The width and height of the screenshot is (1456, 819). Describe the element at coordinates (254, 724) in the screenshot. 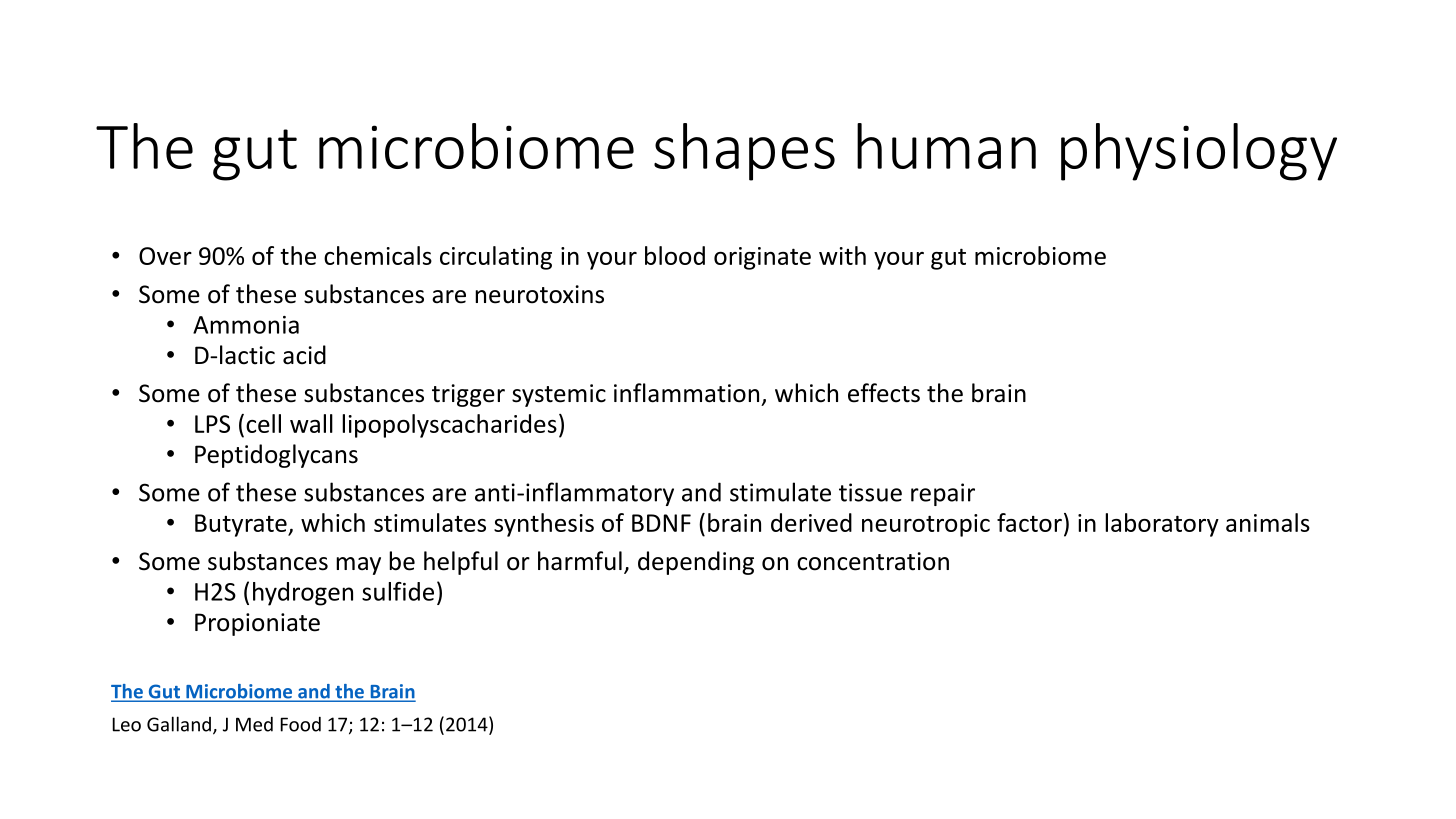

I see `Med` at that location.
